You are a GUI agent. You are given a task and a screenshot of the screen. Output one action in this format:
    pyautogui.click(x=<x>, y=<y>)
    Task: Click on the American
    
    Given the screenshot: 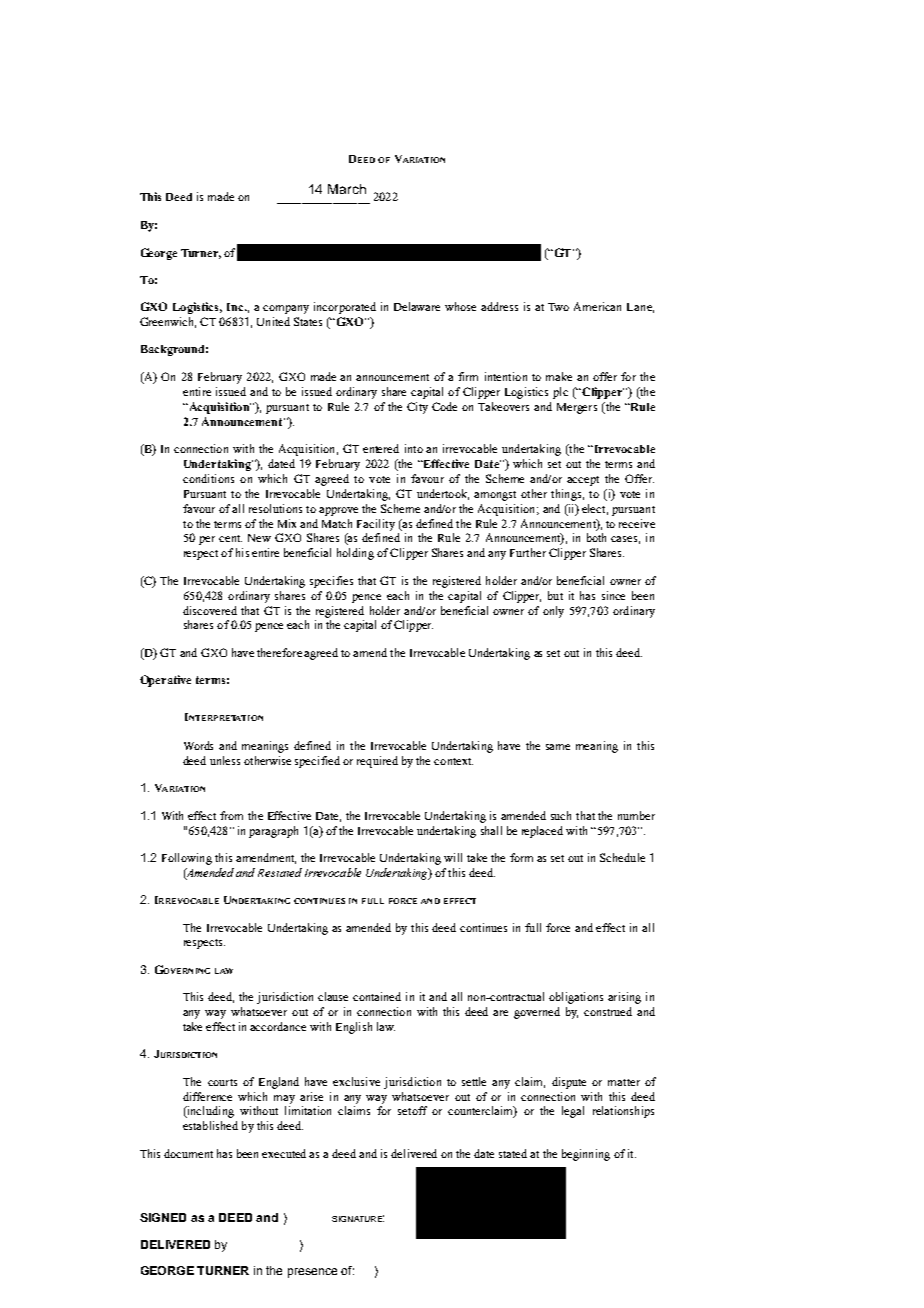 What is the action you would take?
    pyautogui.click(x=597, y=306)
